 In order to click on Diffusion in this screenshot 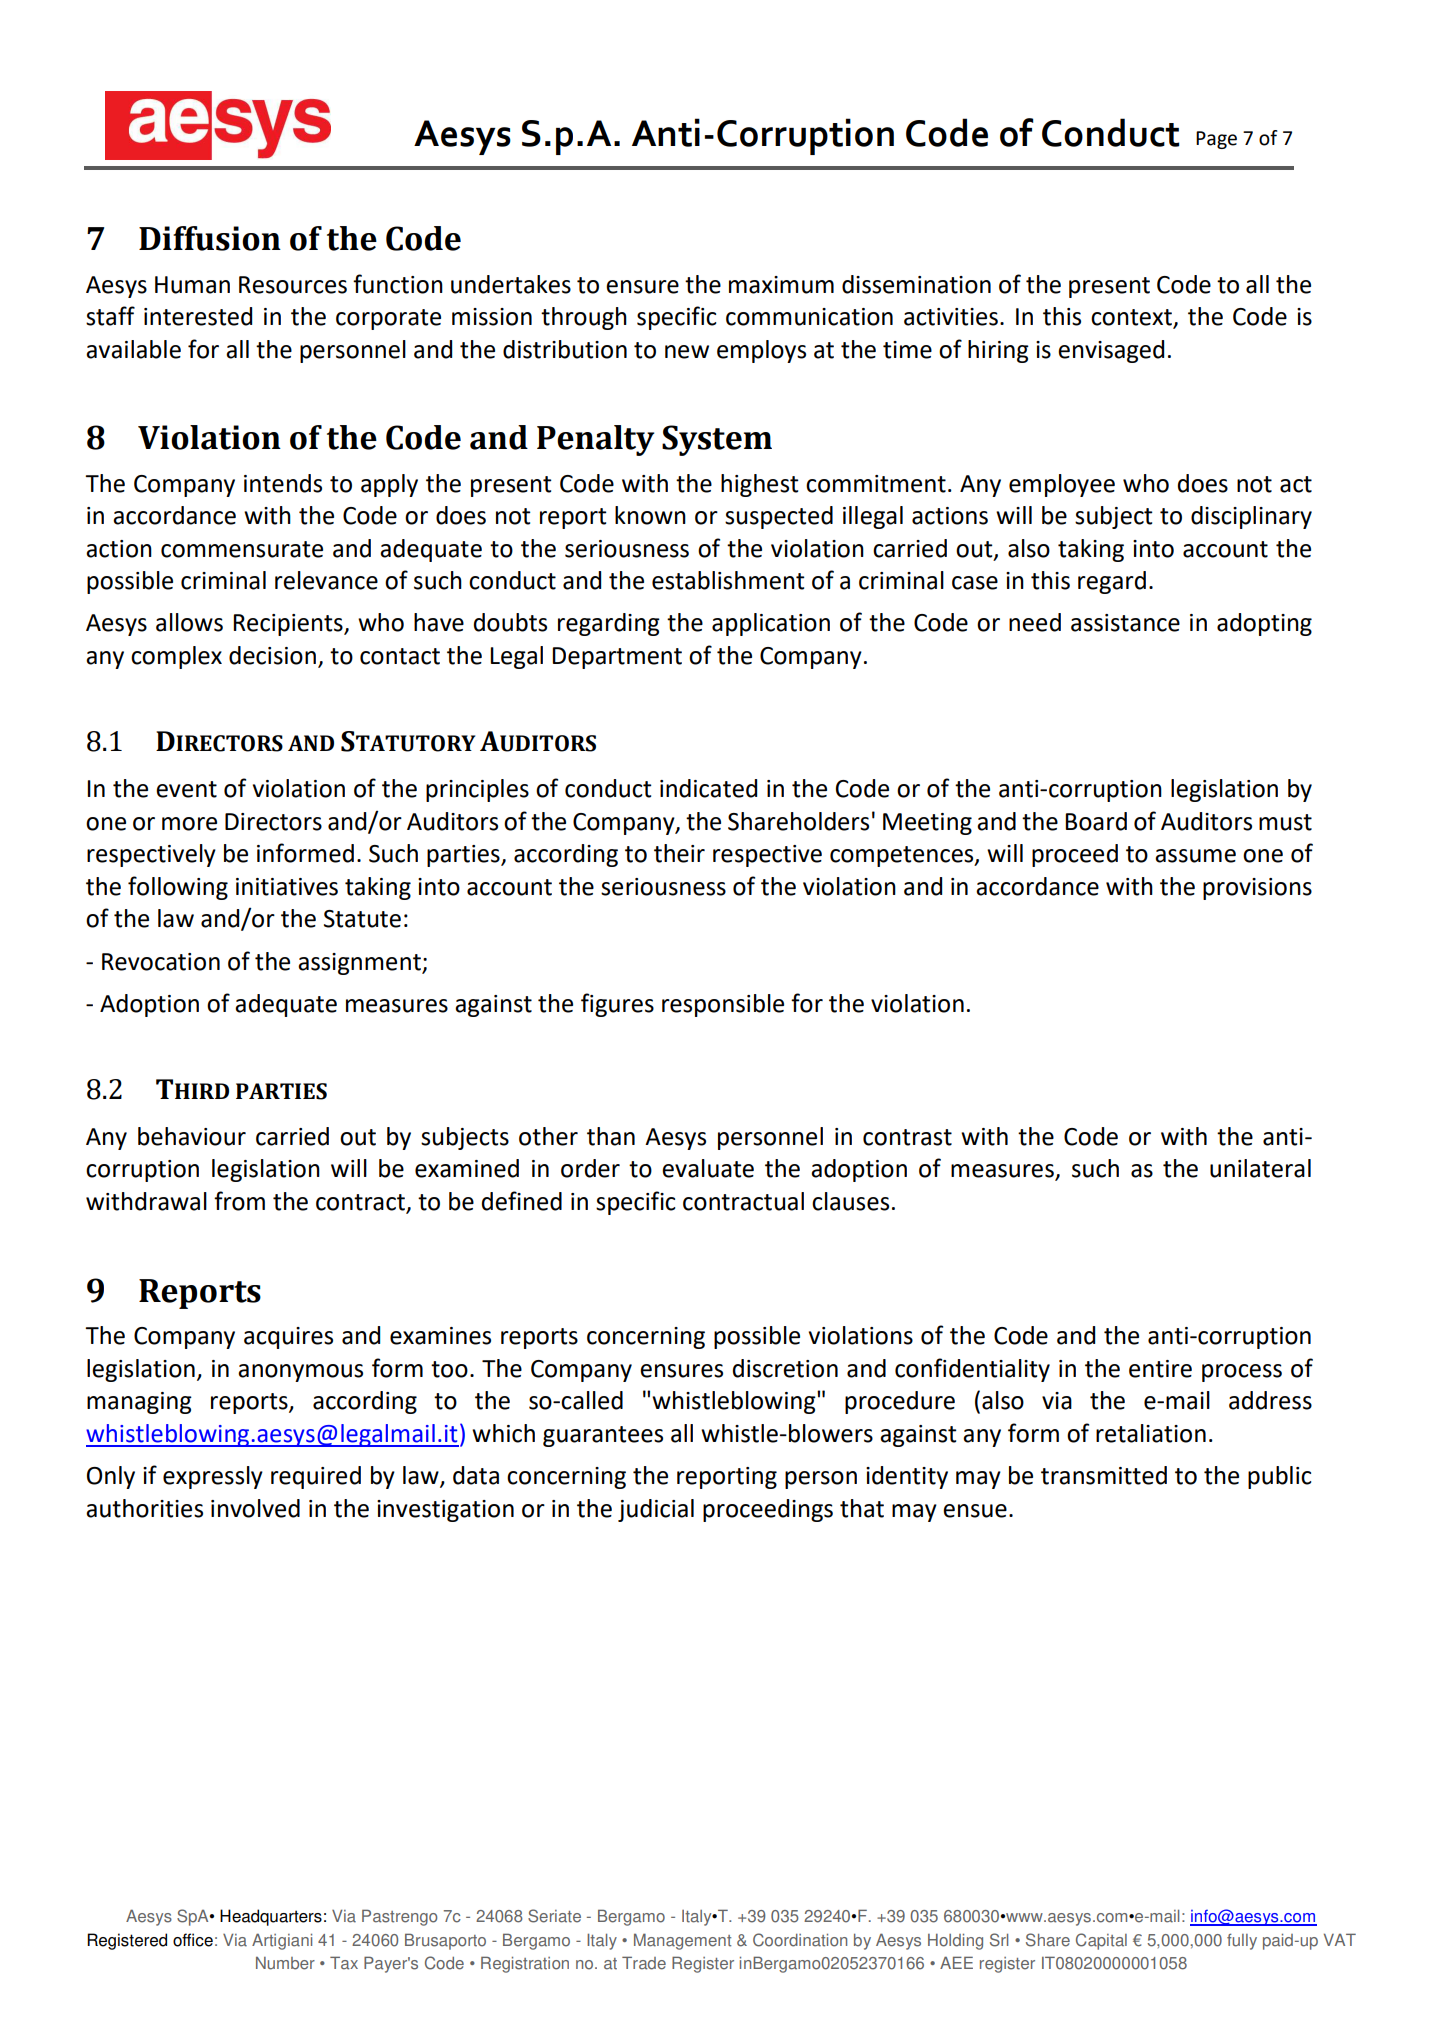, I will do `click(210, 238)`.
